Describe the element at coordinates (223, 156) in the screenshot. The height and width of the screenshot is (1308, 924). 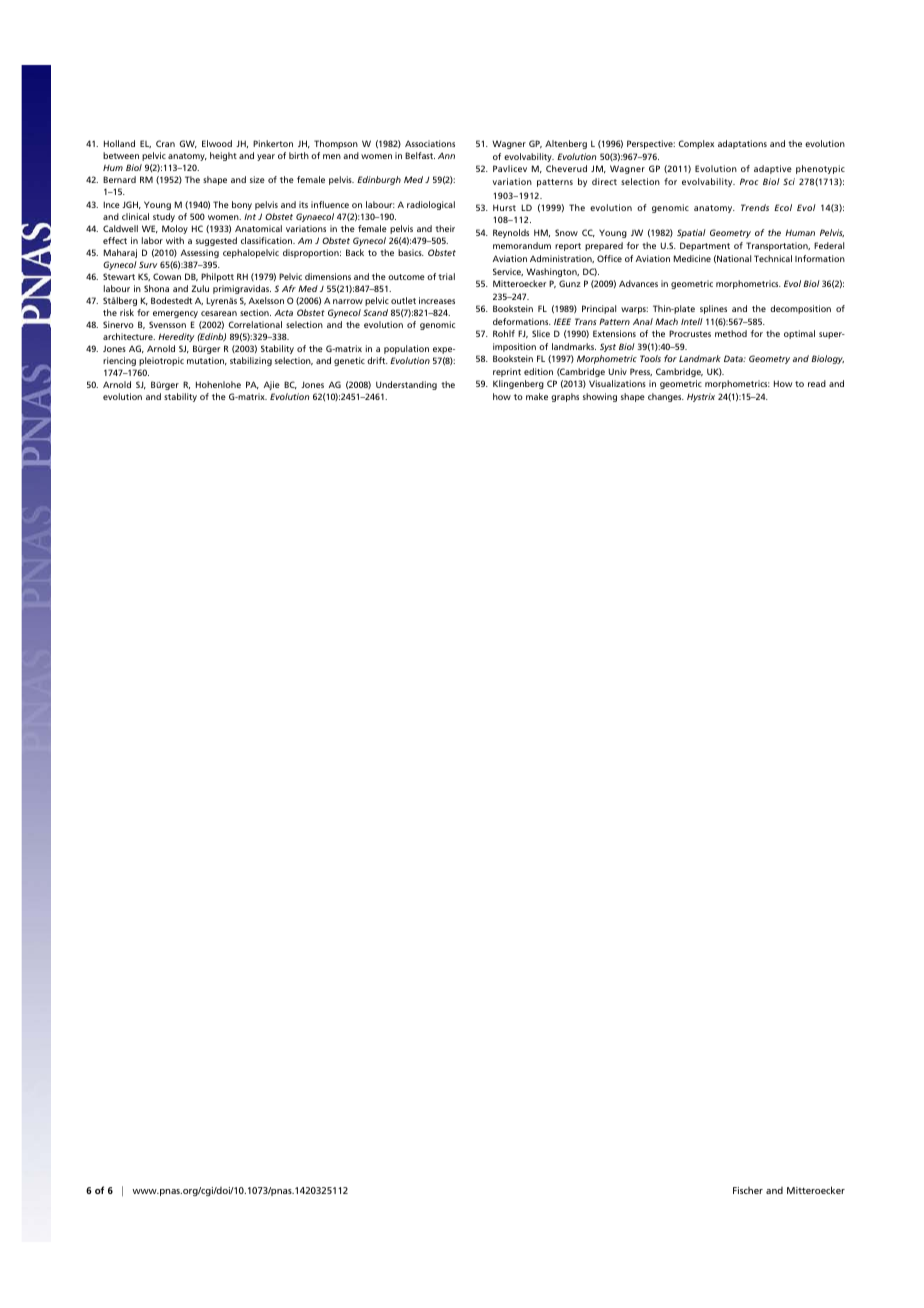
I see `height` at that location.
